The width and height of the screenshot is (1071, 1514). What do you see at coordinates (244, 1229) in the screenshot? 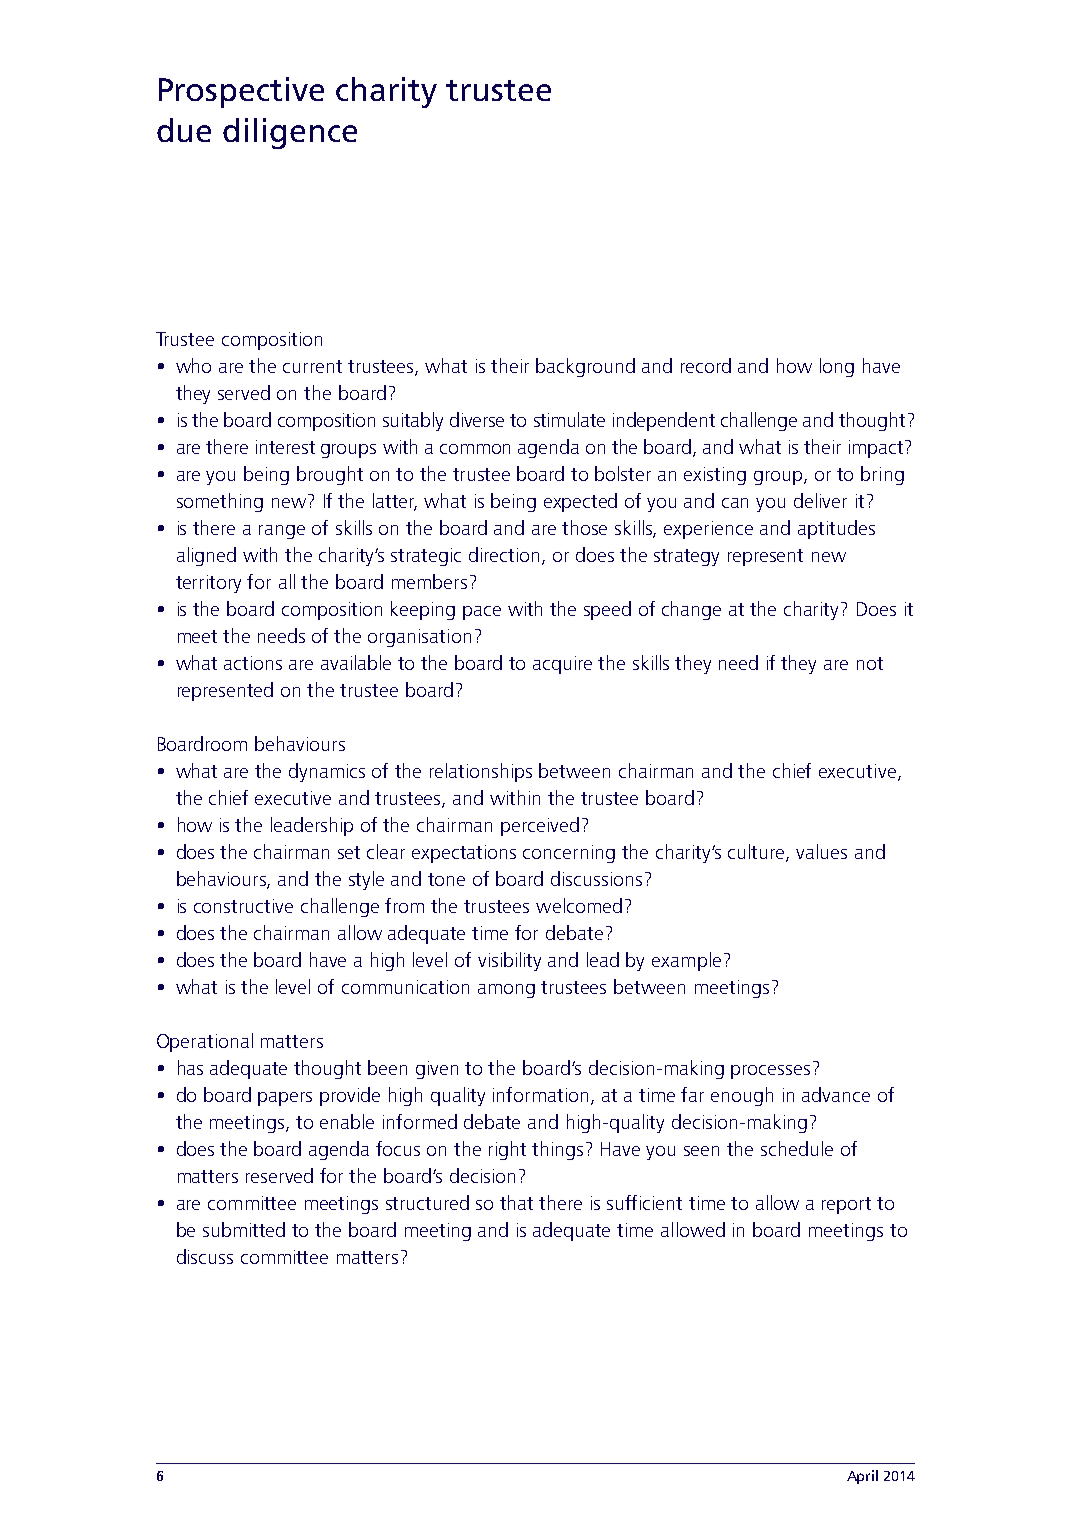
I see `submitted` at bounding box center [244, 1229].
